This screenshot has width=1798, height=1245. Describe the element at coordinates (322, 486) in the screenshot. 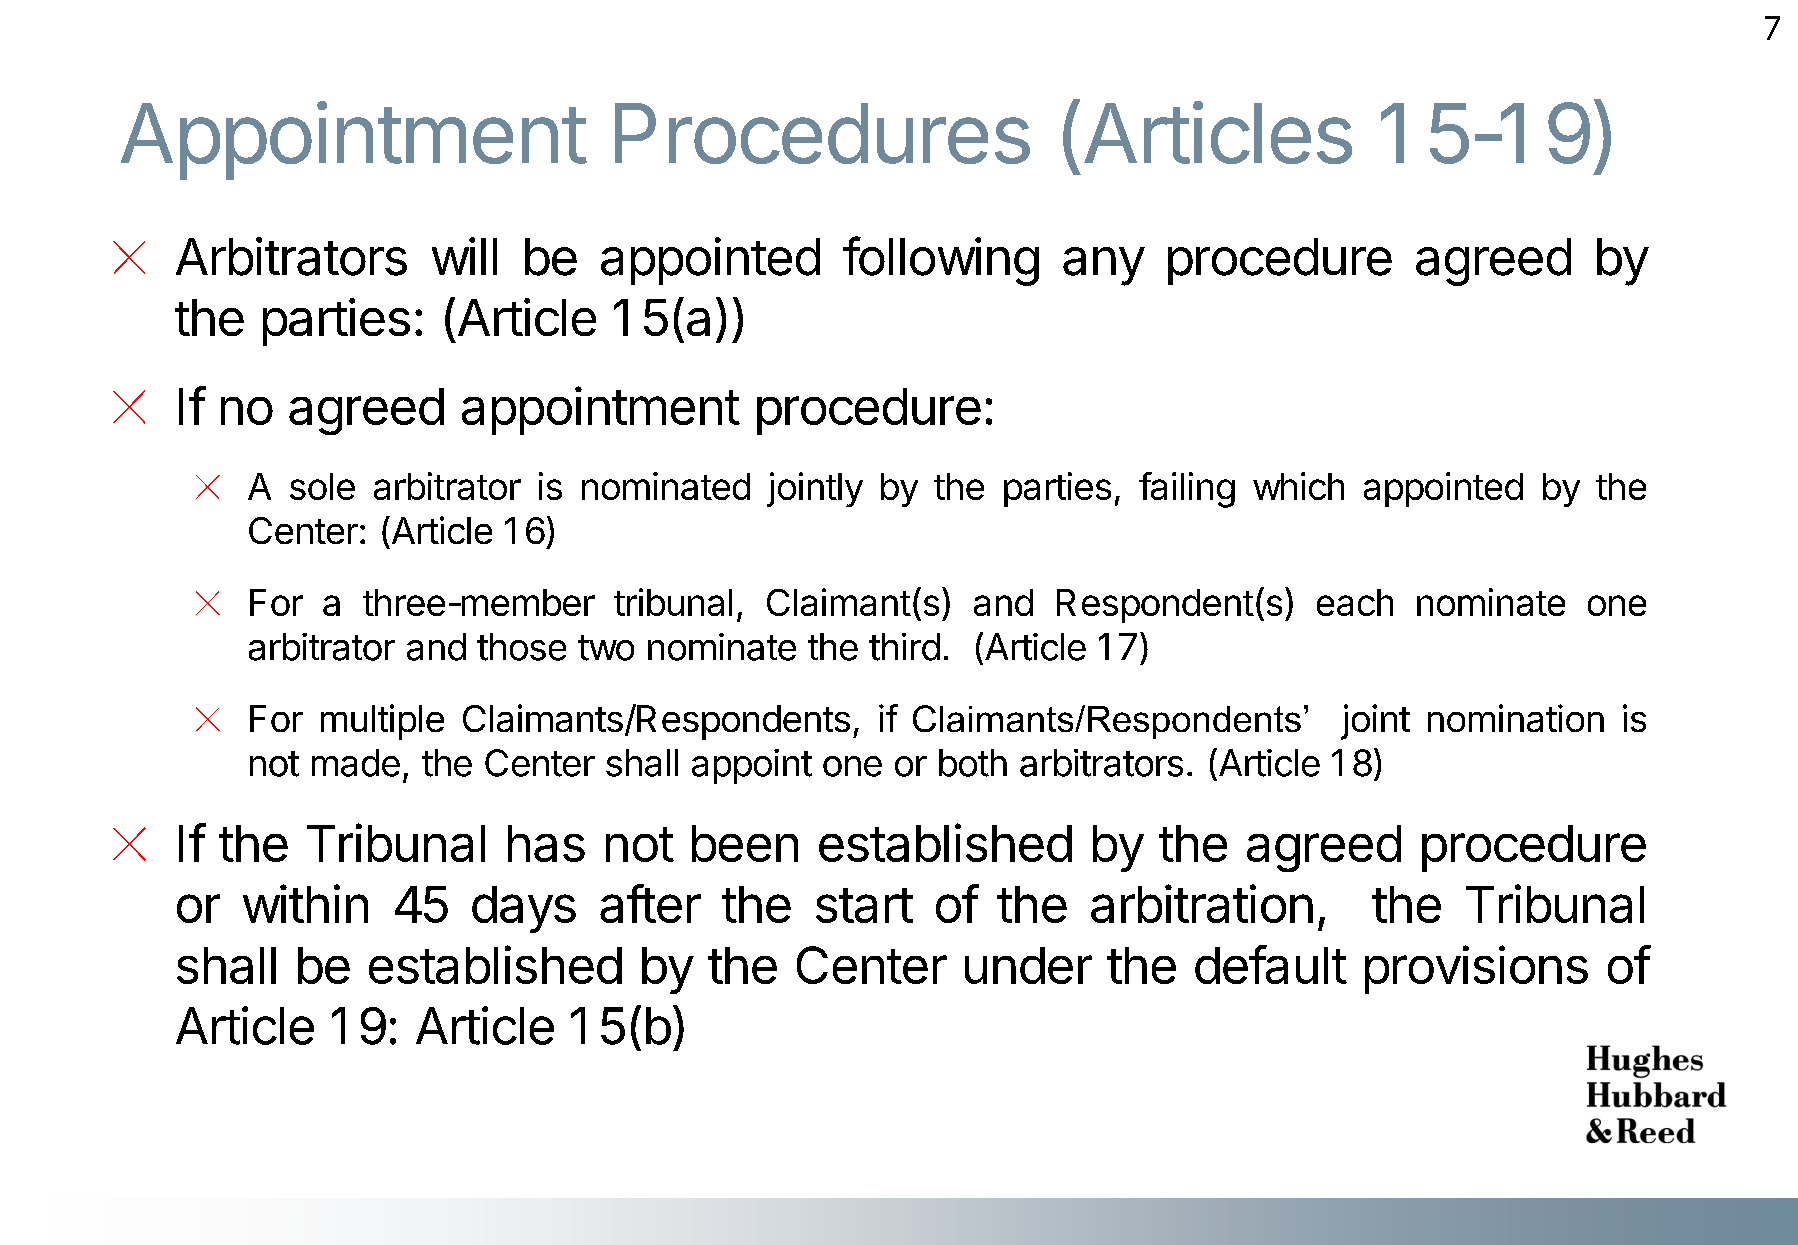

I see `sole` at that location.
